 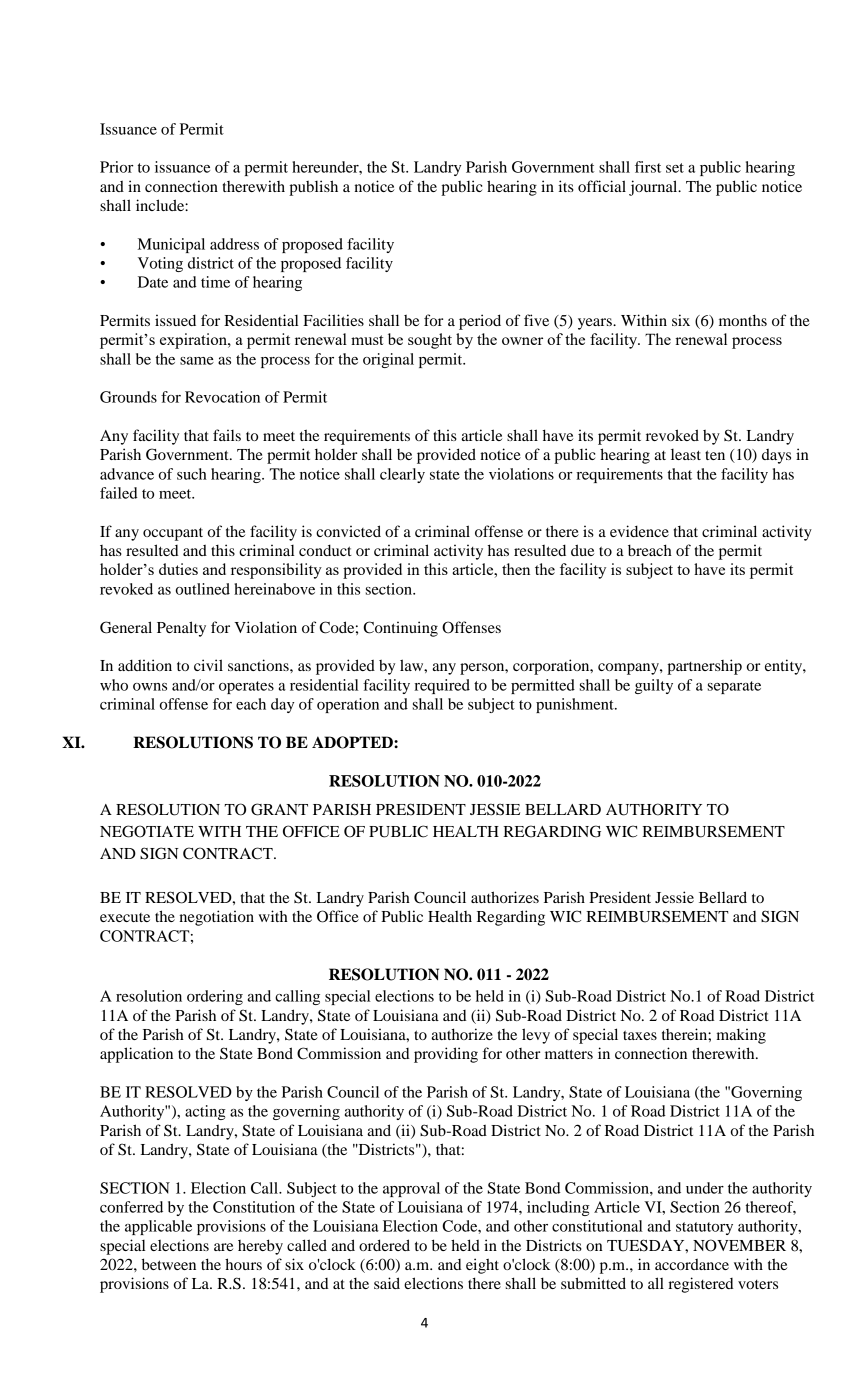 I want to click on separate, so click(x=734, y=687).
